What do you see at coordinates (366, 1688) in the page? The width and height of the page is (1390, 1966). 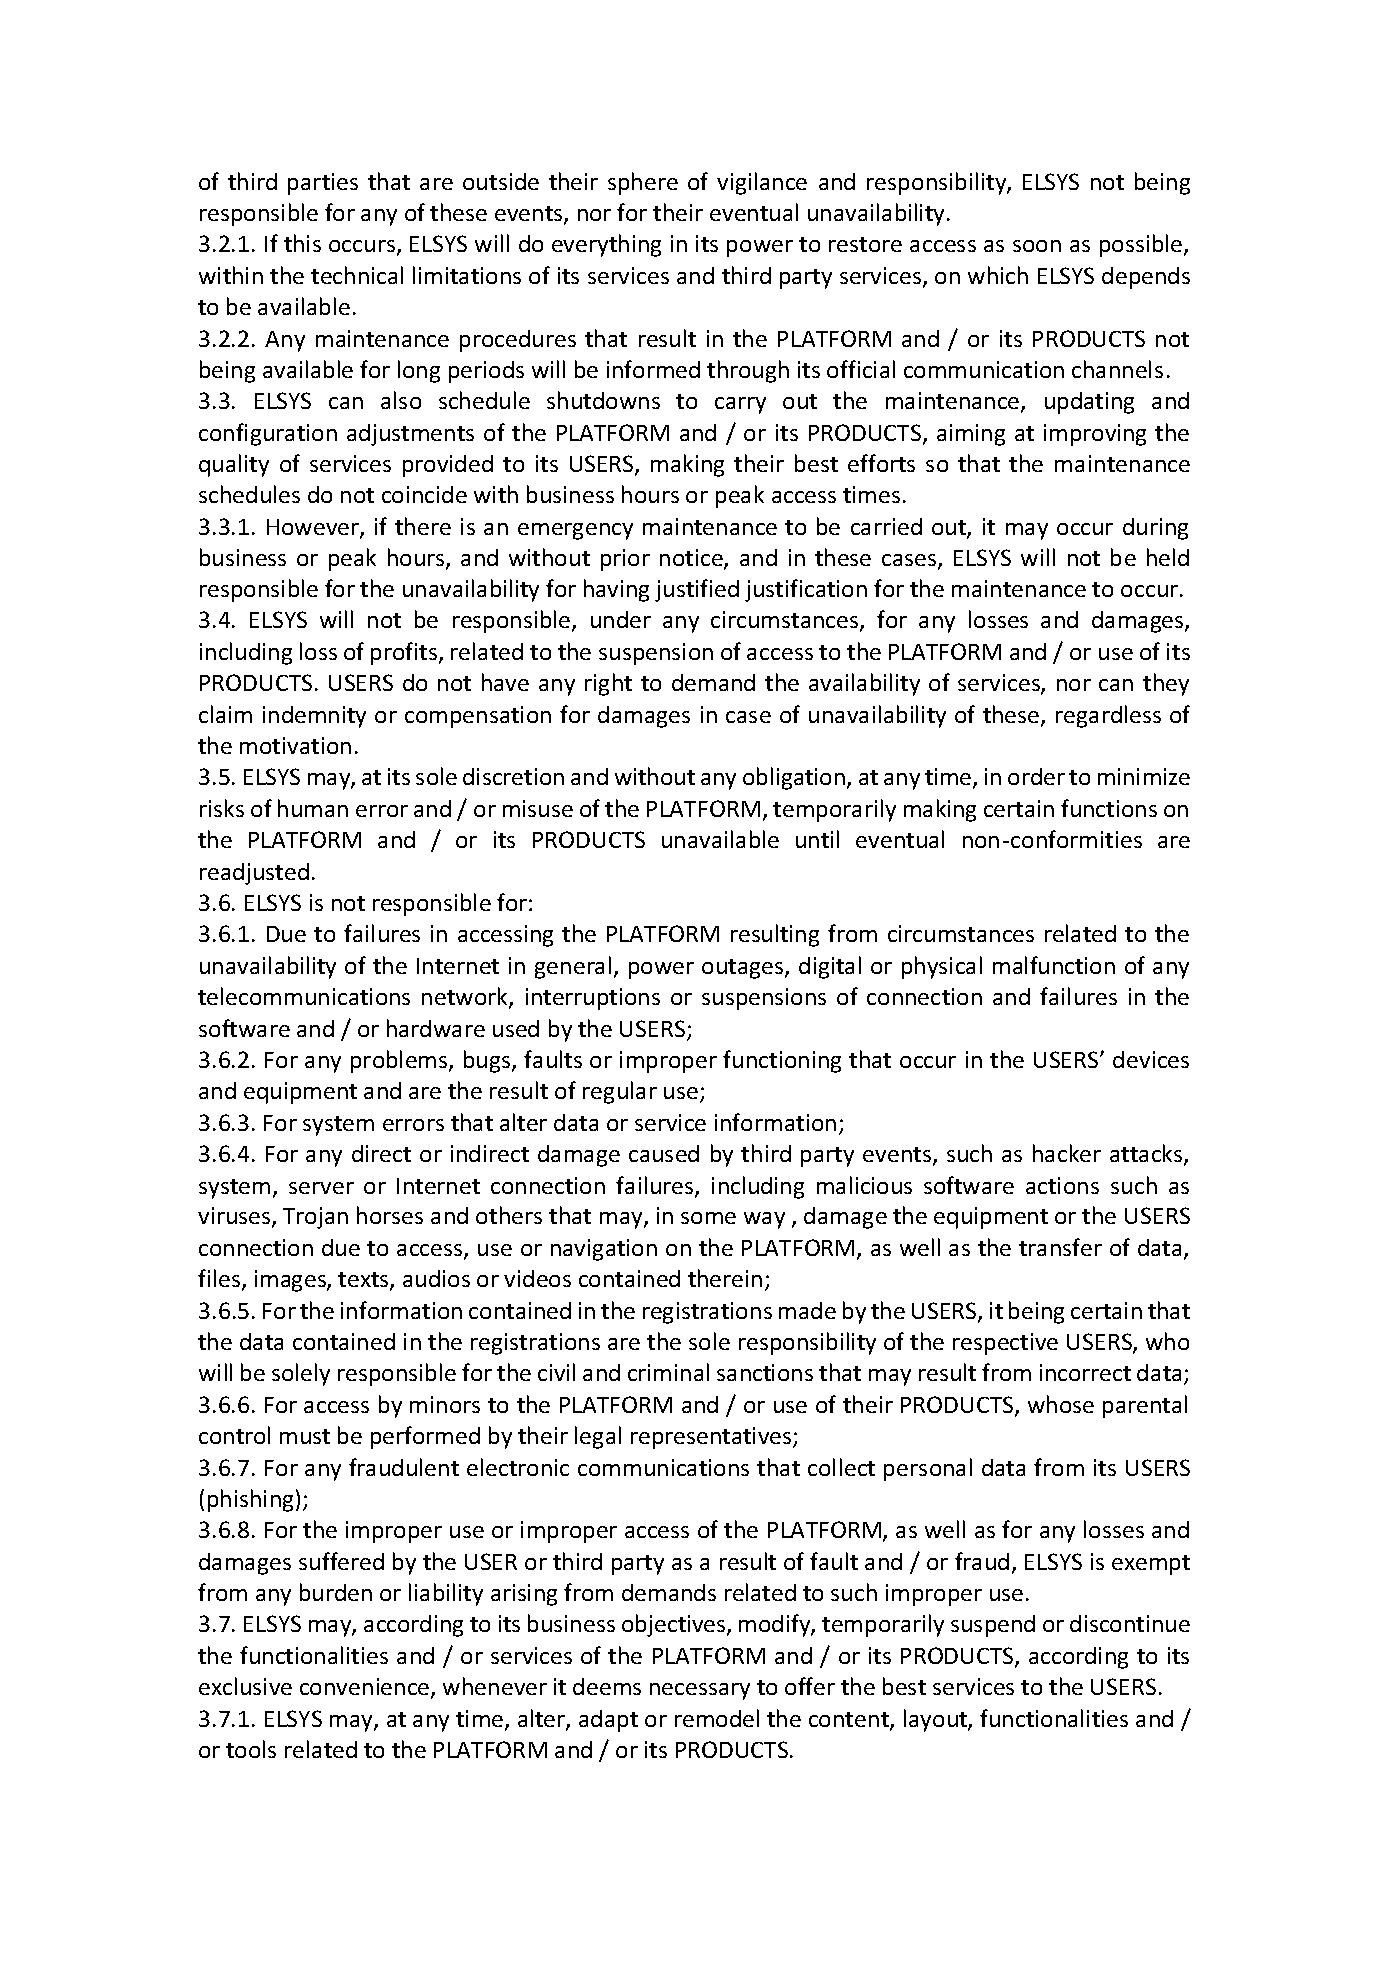 I see `convenience` at bounding box center [366, 1688].
